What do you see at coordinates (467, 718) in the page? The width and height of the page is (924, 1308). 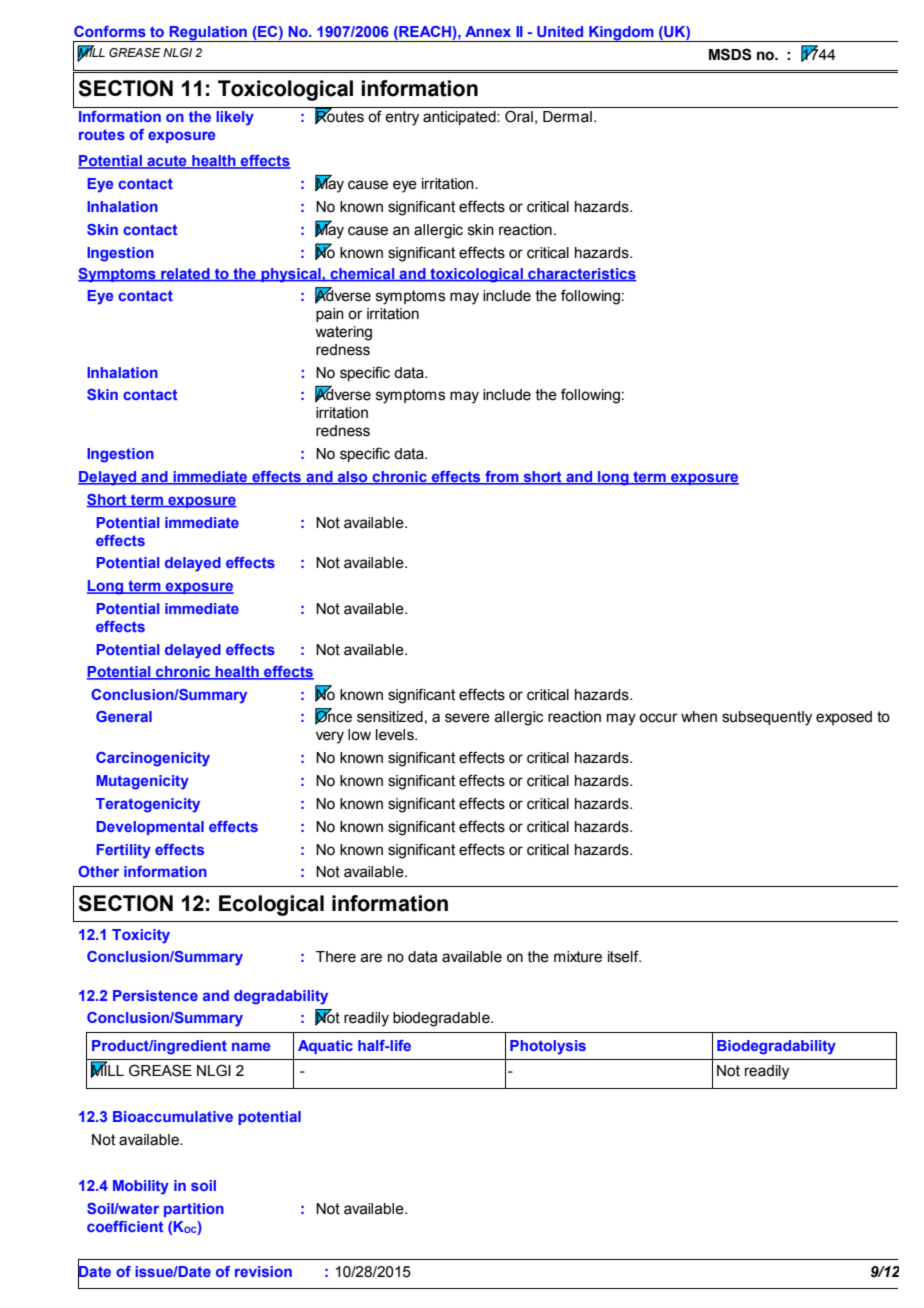 I see `severe` at bounding box center [467, 718].
